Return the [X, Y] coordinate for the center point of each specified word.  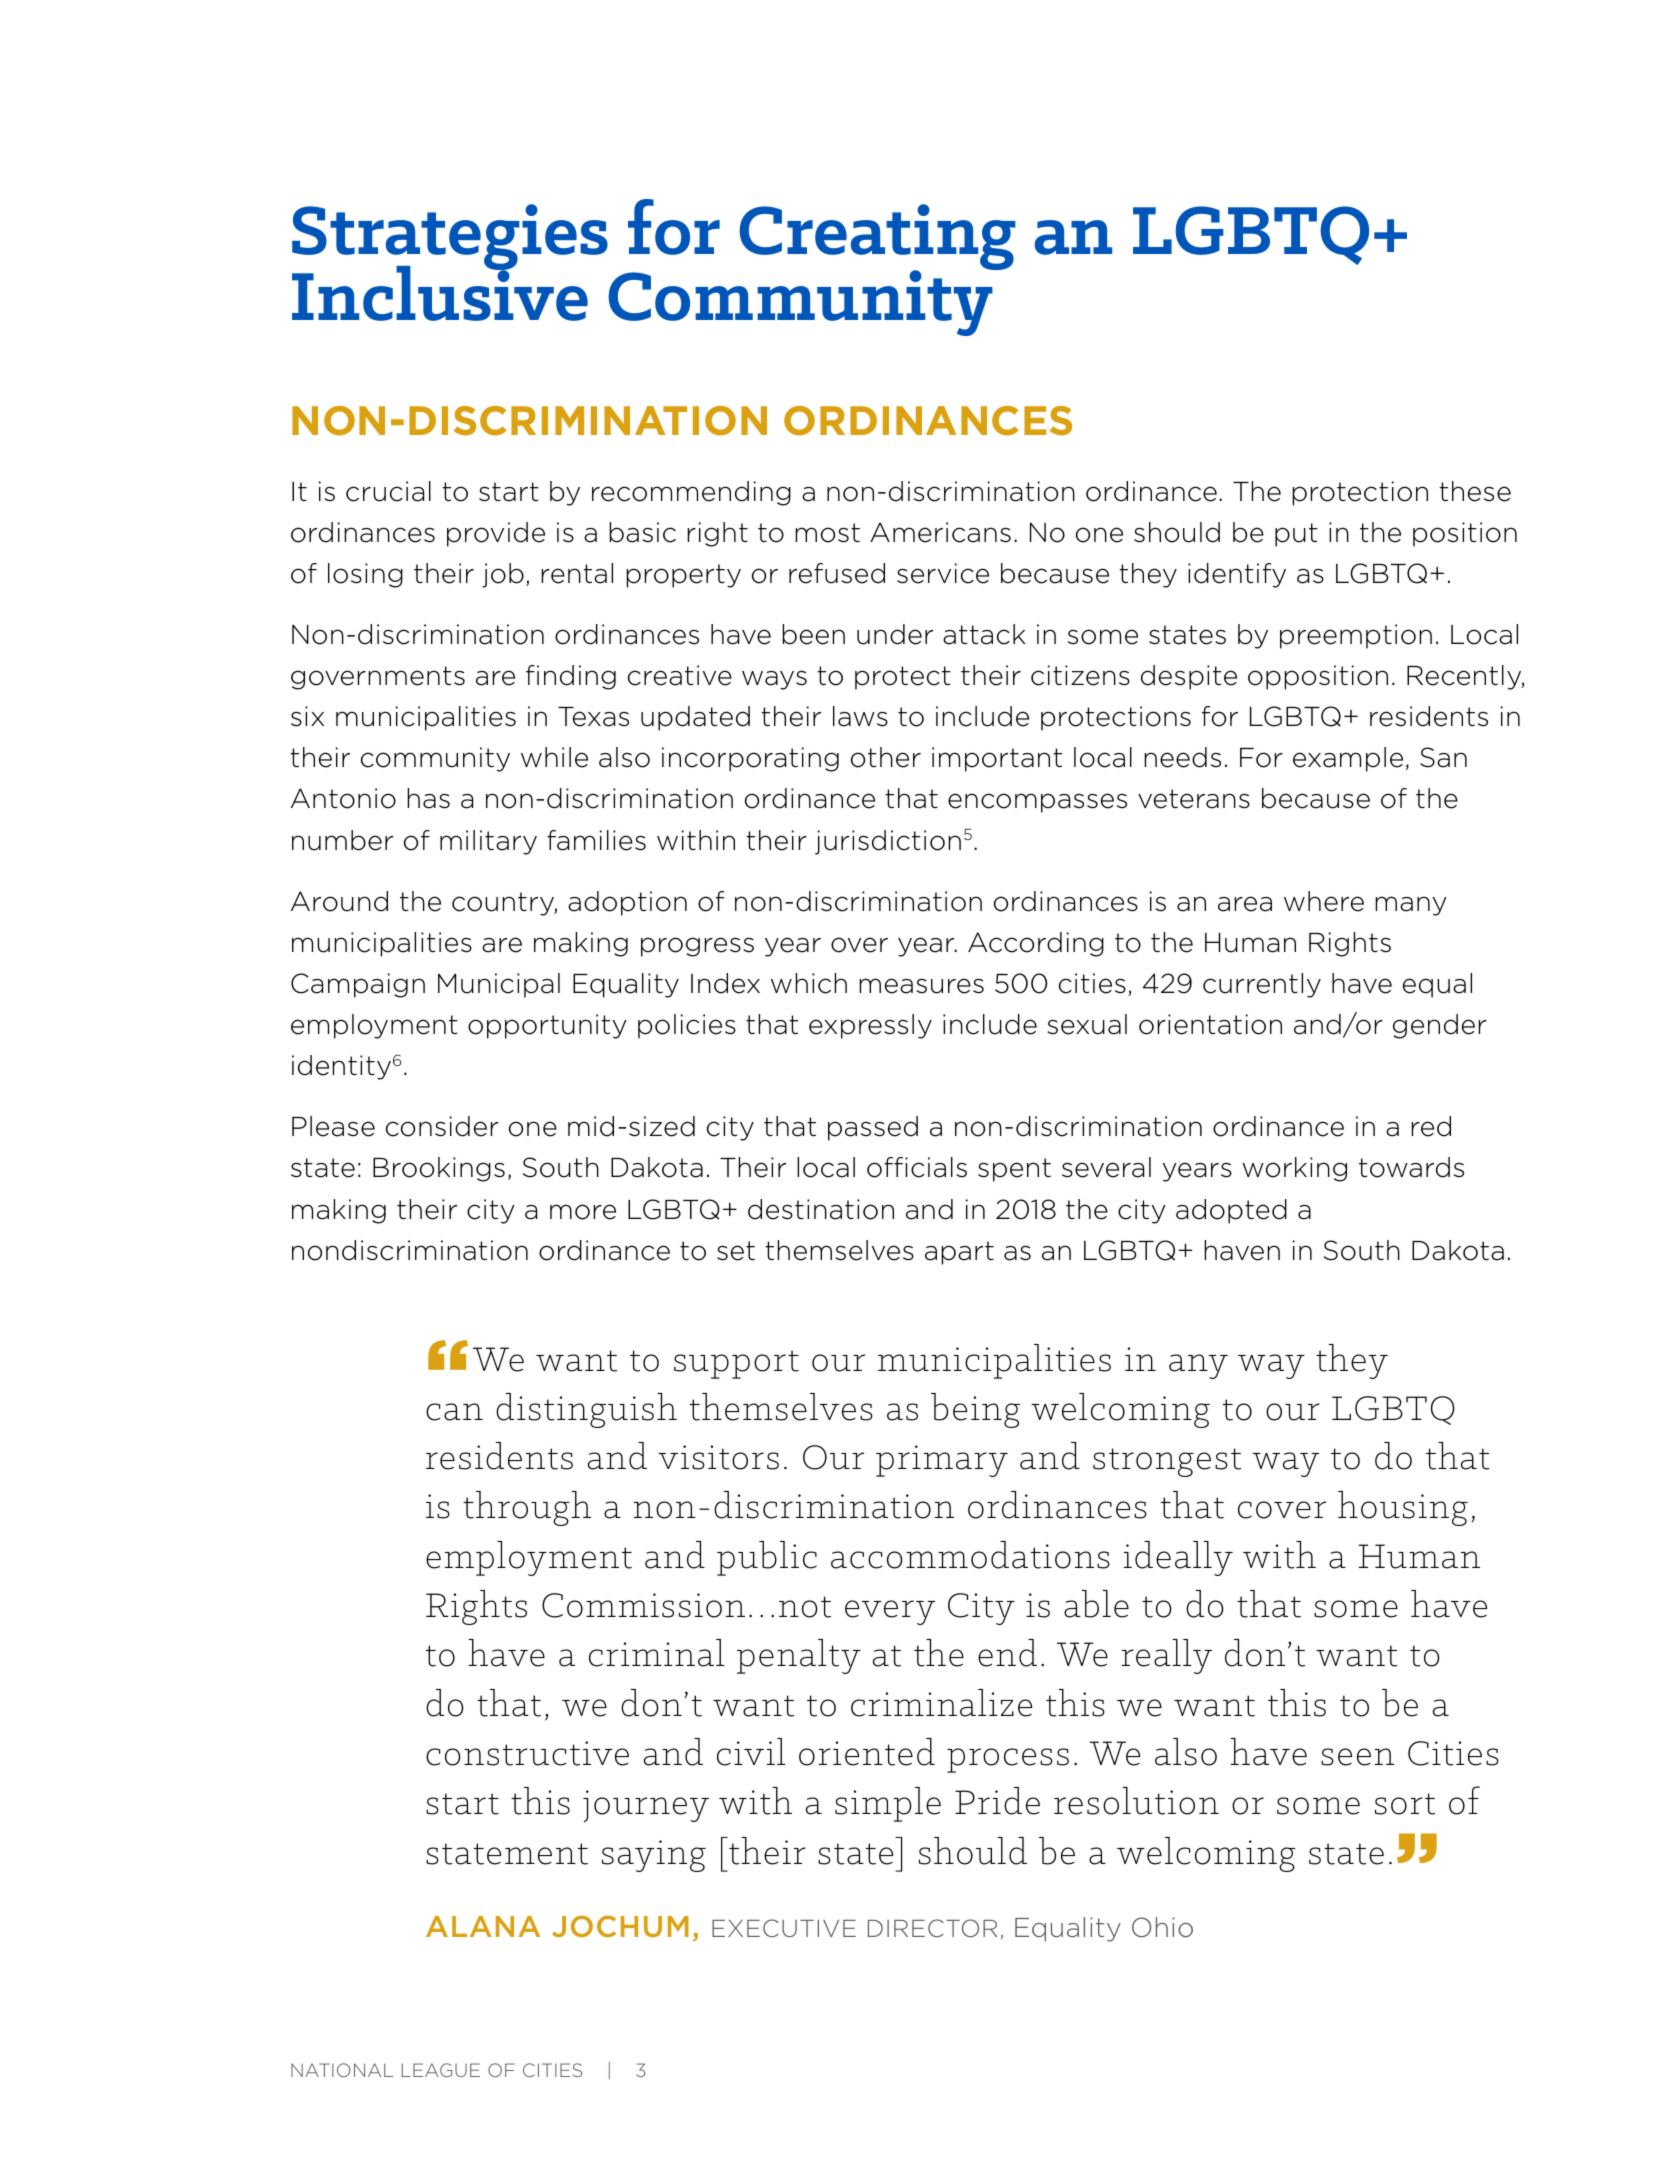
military [488, 842]
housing [1403, 1508]
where [1324, 901]
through [527, 1508]
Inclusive [440, 292]
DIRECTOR [932, 1928]
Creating [877, 238]
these [1475, 491]
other [886, 757]
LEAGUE [441, 2070]
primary [942, 1461]
